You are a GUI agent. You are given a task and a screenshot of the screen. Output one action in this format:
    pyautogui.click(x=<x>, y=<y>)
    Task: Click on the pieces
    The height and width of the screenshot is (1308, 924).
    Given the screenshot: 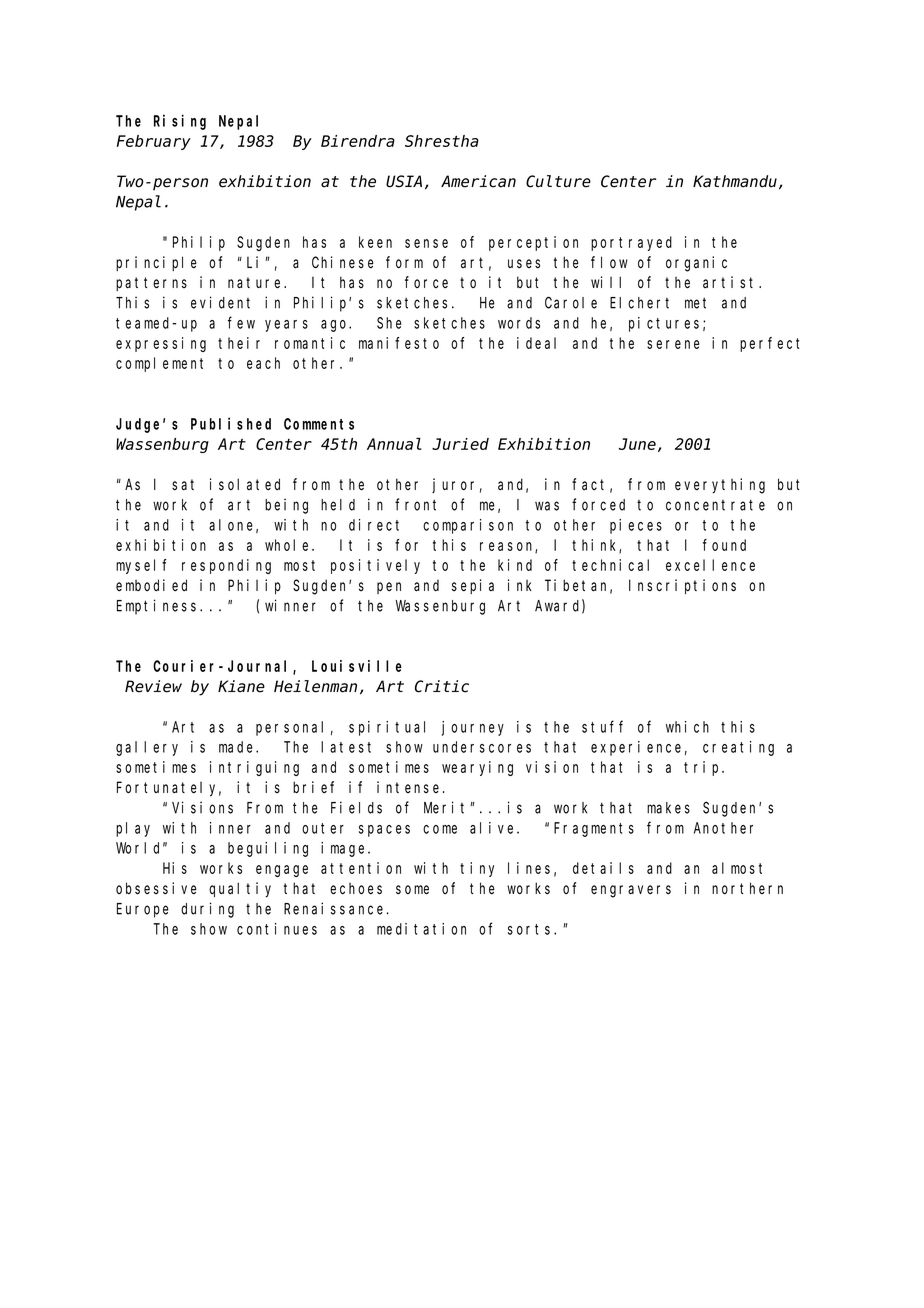 What is the action you would take?
    pyautogui.click(x=636, y=526)
